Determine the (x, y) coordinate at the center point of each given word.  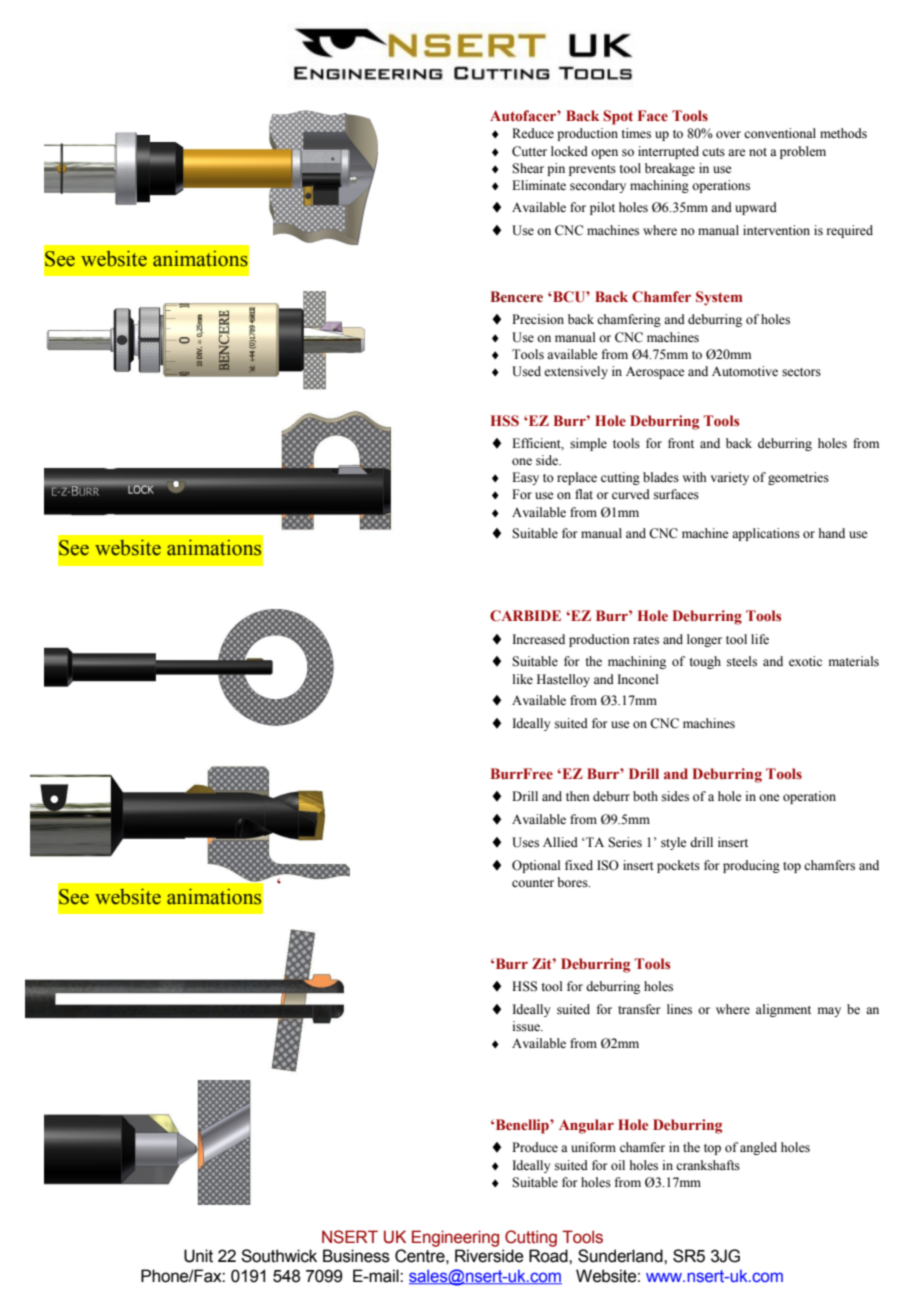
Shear (528, 168)
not (758, 152)
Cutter (529, 151)
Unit (198, 1256)
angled (758, 1148)
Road (549, 1256)
